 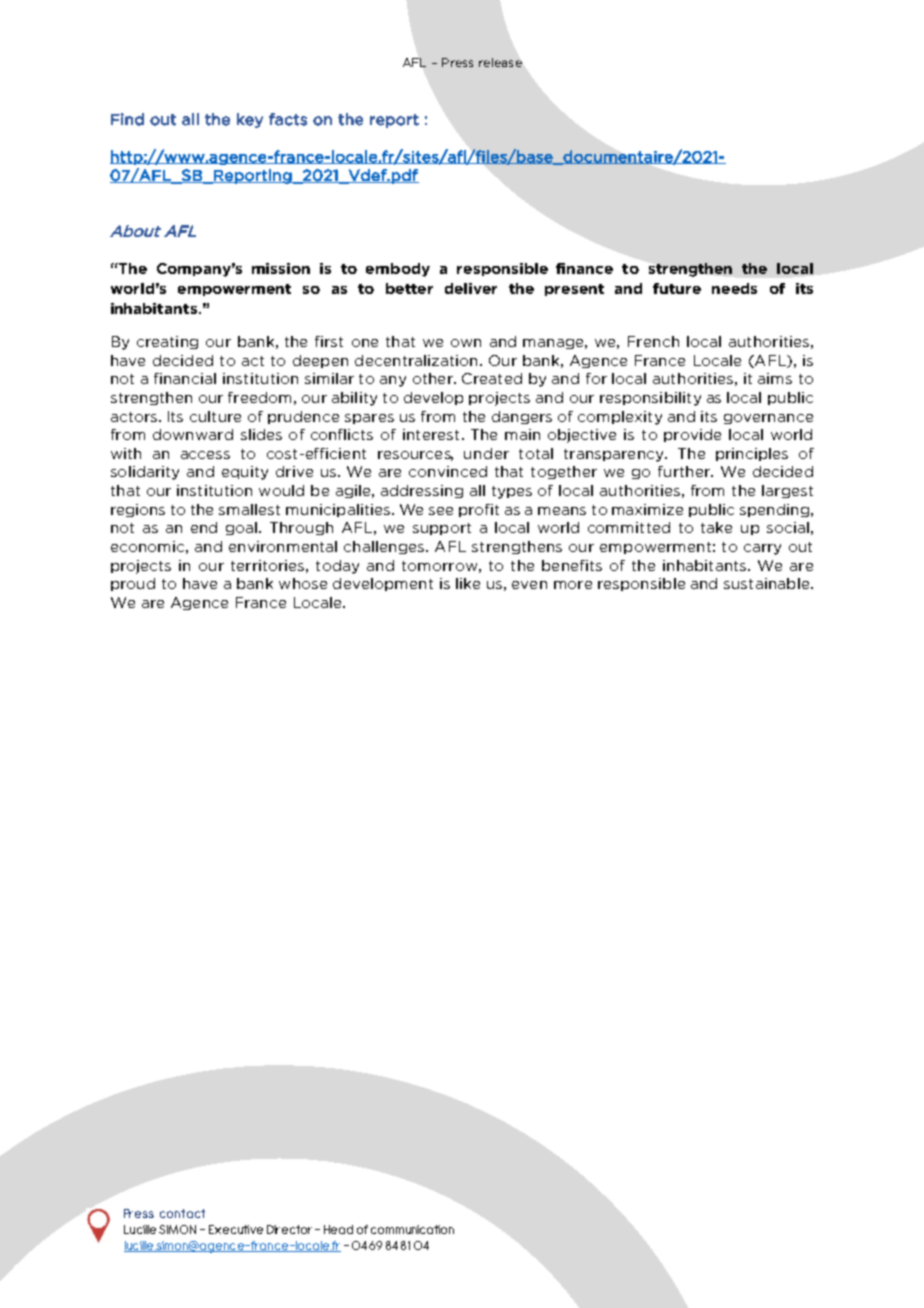 I want to click on sustainable, so click(x=768, y=583).
